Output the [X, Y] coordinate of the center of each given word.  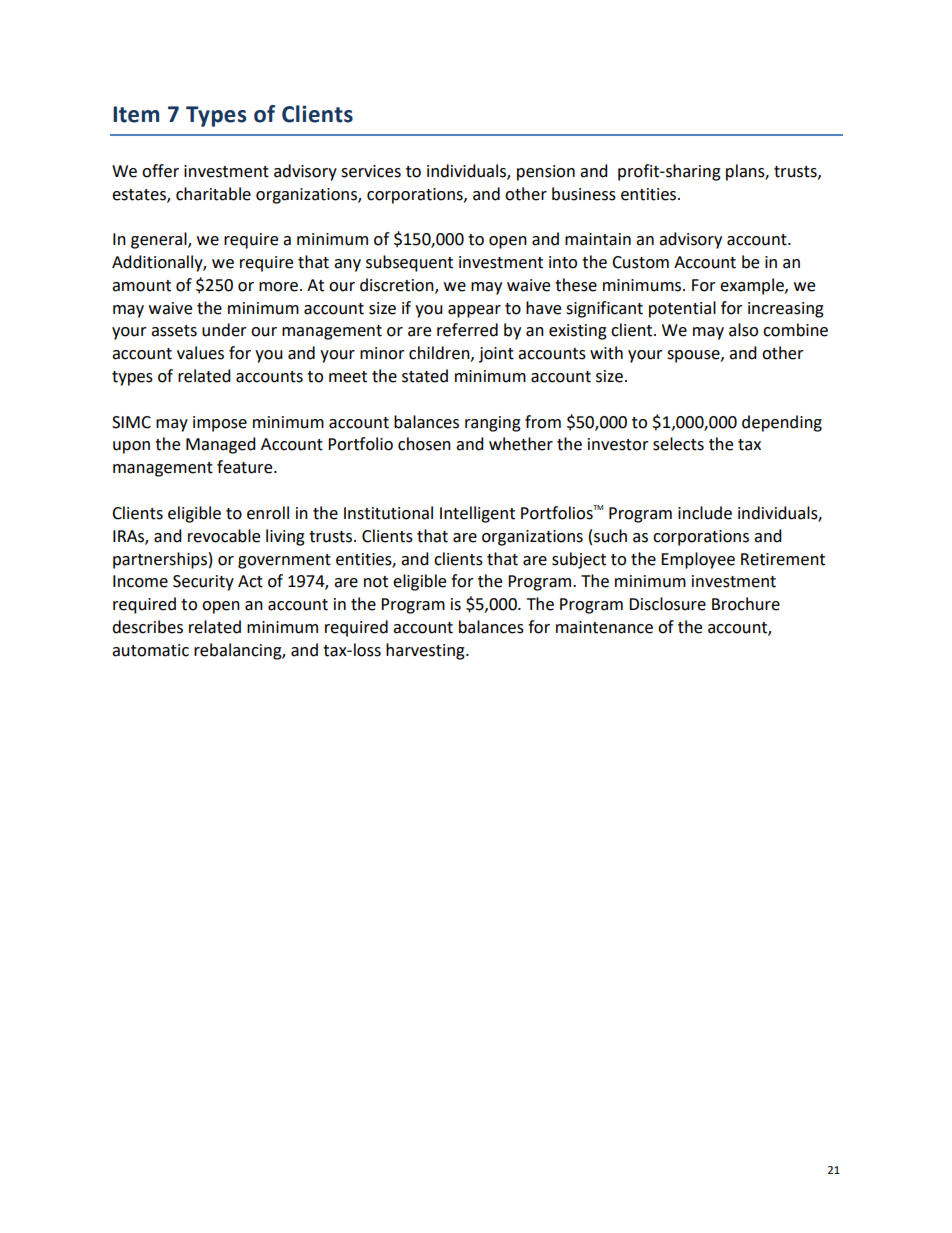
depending [782, 423]
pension [546, 173]
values [200, 353]
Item [136, 114]
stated [425, 376]
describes [147, 627]
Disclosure [667, 604]
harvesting [426, 651]
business [584, 194]
